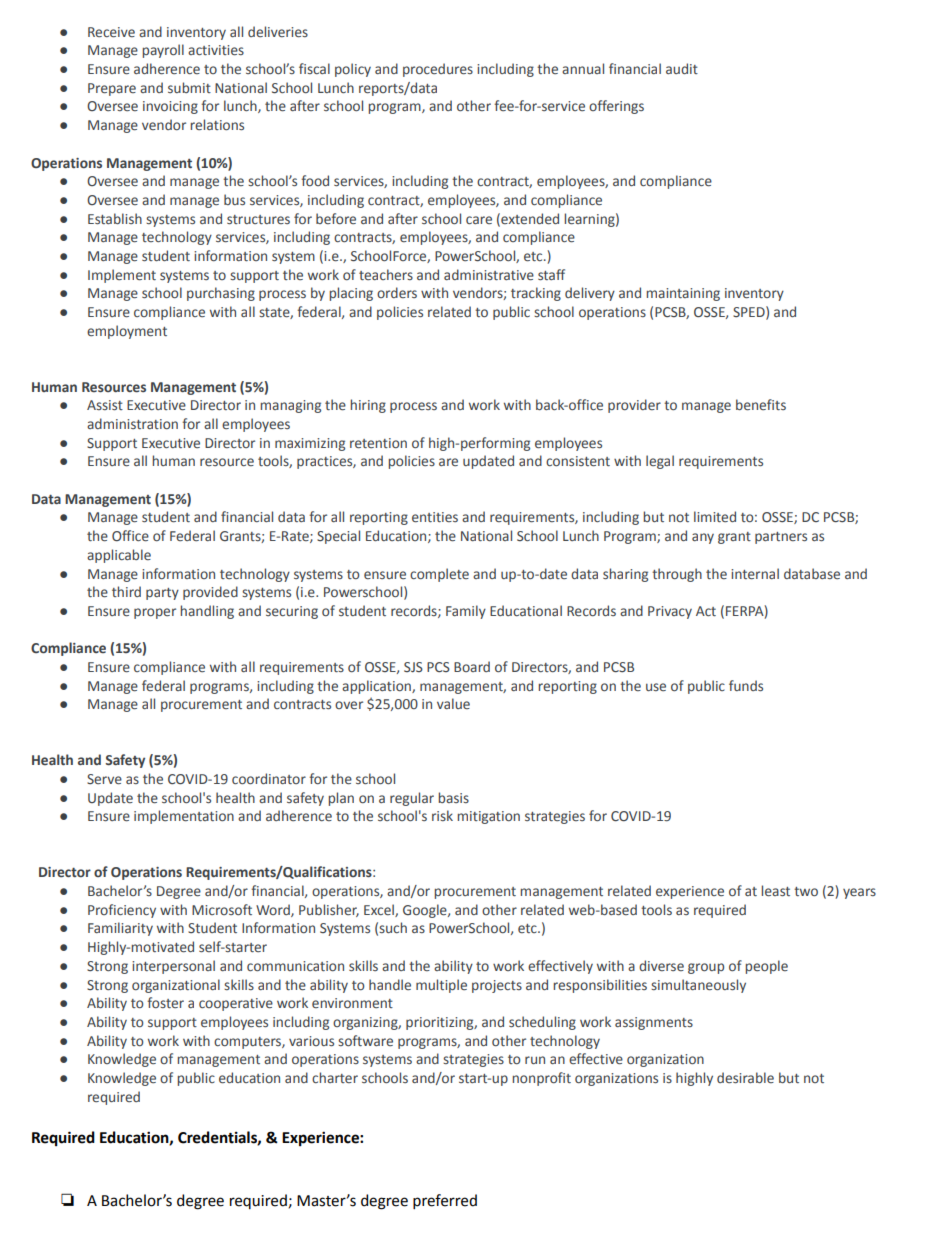 This screenshot has width=952, height=1233. Describe the element at coordinates (761, 405) in the screenshot. I see `benefits` at that location.
